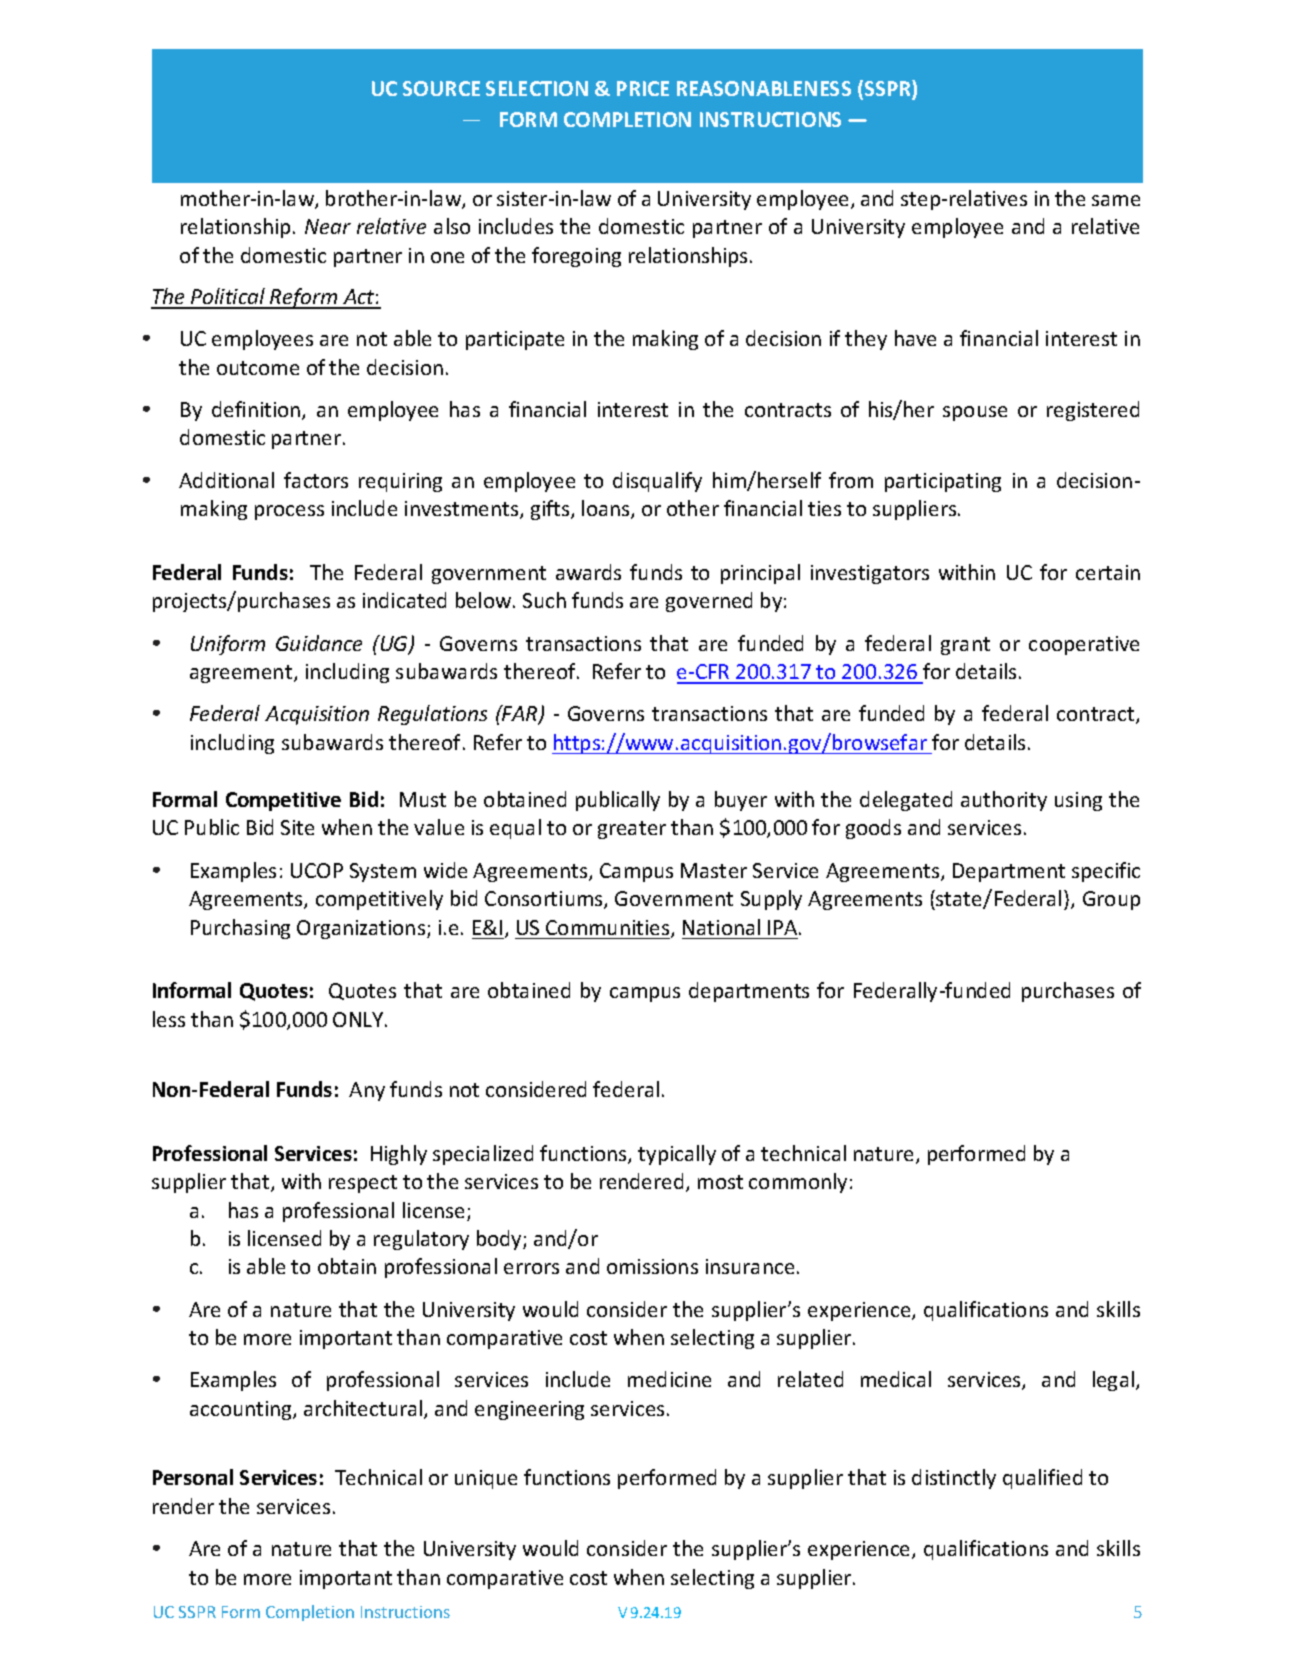  I want to click on accounting, so click(242, 1410).
